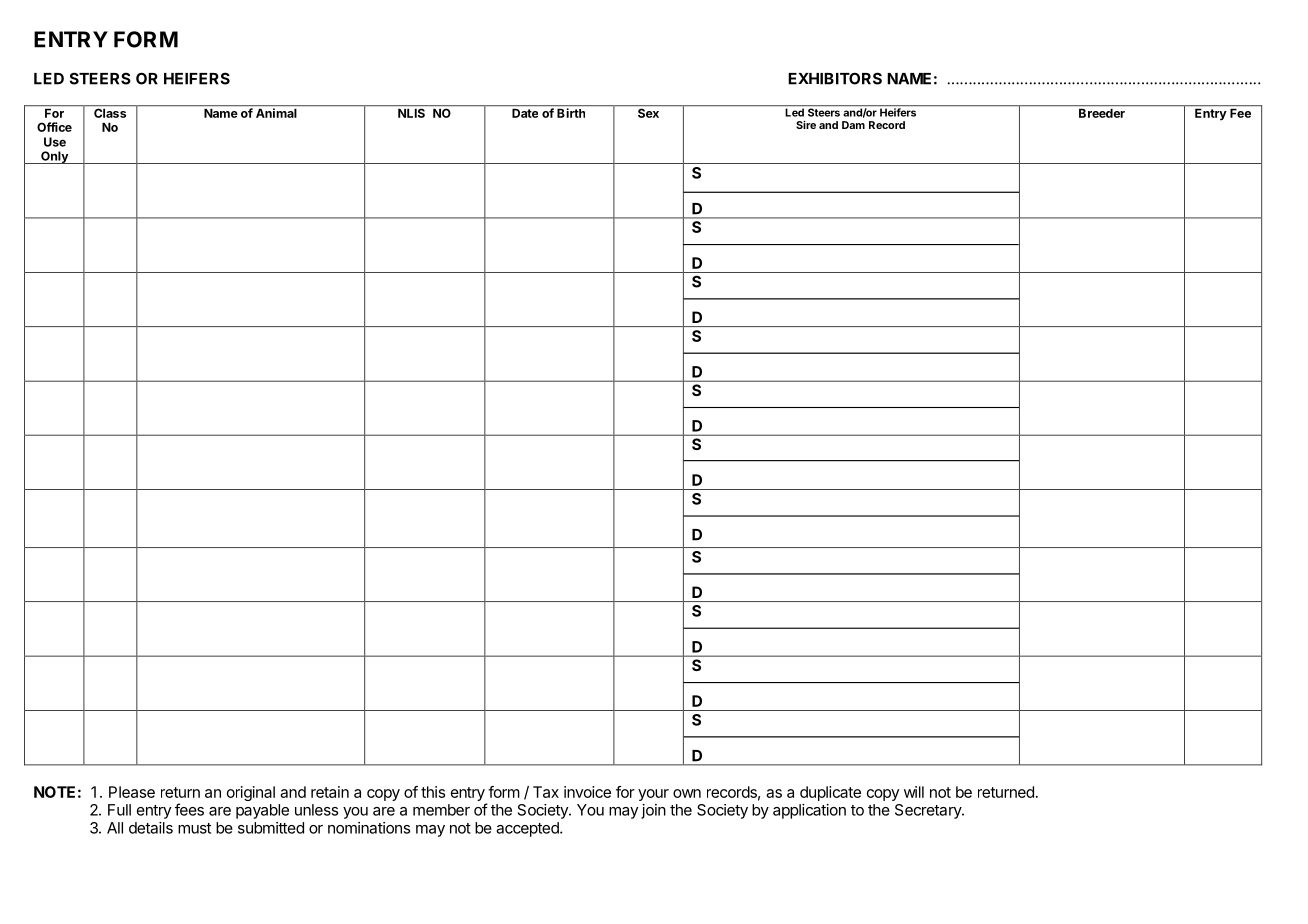  I want to click on Class, so click(110, 113).
